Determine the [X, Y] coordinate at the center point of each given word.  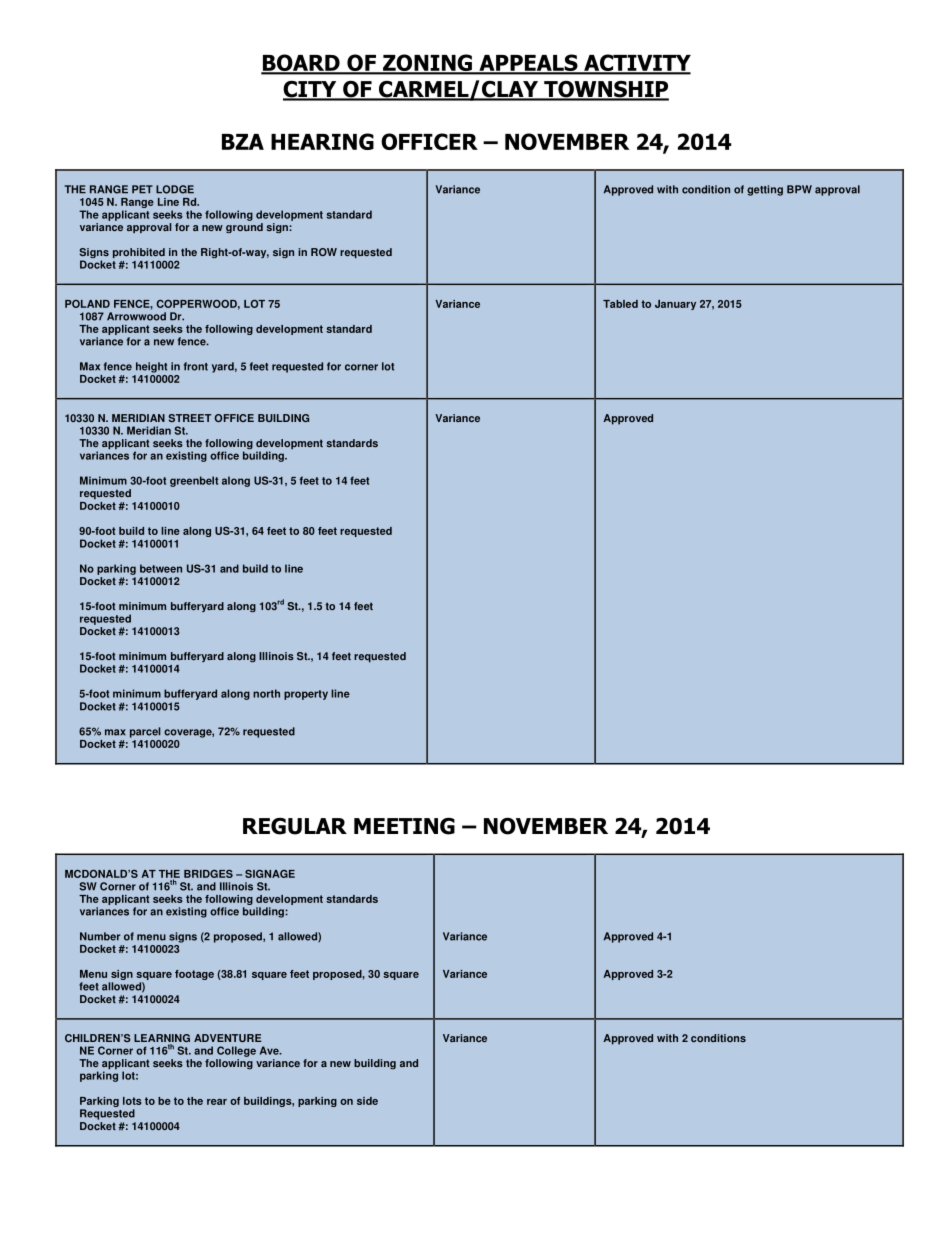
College [236, 1051]
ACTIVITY [636, 64]
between [161, 568]
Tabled [620, 304]
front [196, 366]
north [266, 693]
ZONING [427, 64]
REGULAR [295, 826]
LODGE [175, 189]
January [675, 305]
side [367, 1101]
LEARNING [162, 1039]
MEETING [404, 826]
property [306, 695]
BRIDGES [208, 874]
